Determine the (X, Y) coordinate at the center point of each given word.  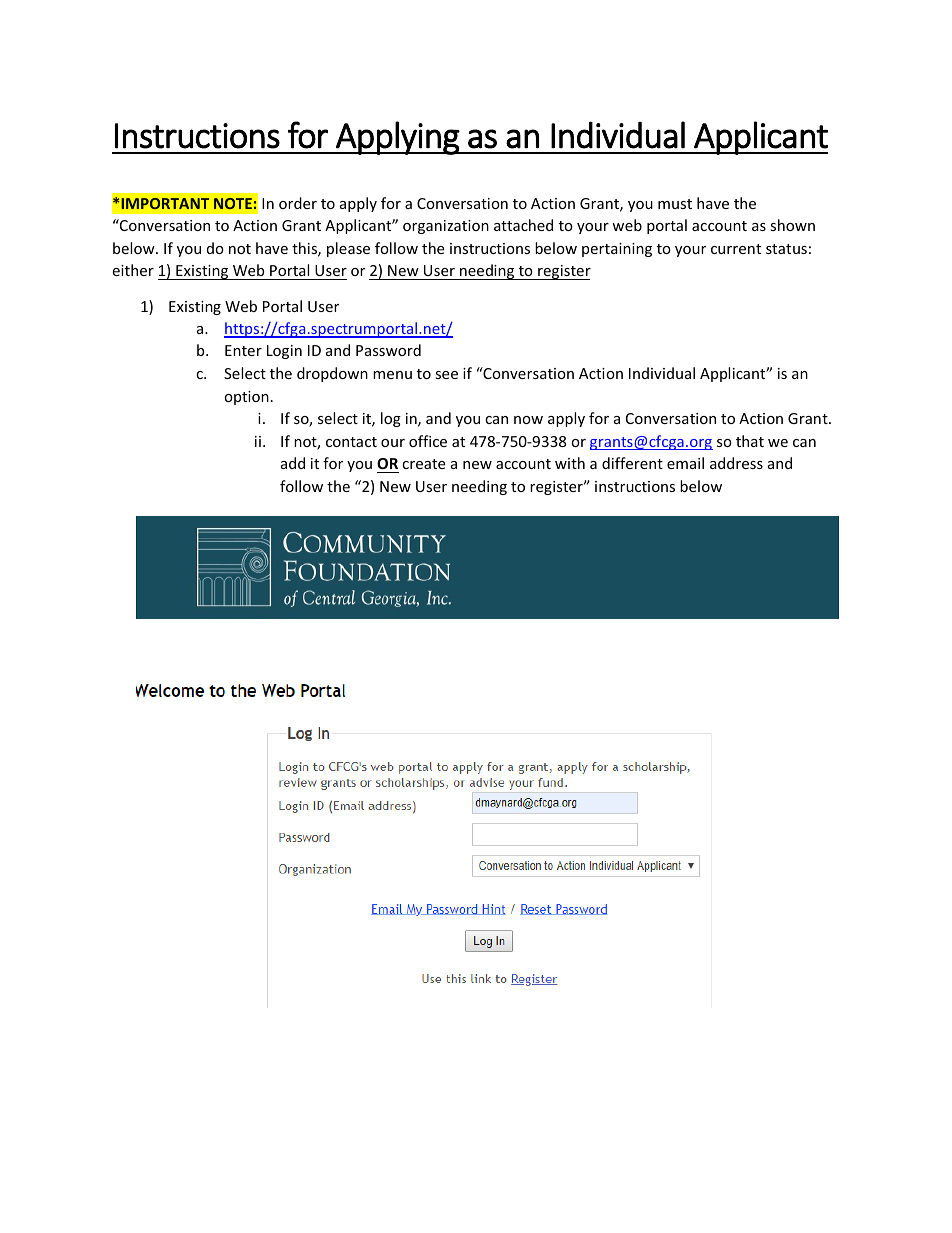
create (423, 464)
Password (388, 350)
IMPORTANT (165, 203)
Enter (243, 350)
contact (351, 442)
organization (446, 227)
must (675, 204)
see (446, 375)
